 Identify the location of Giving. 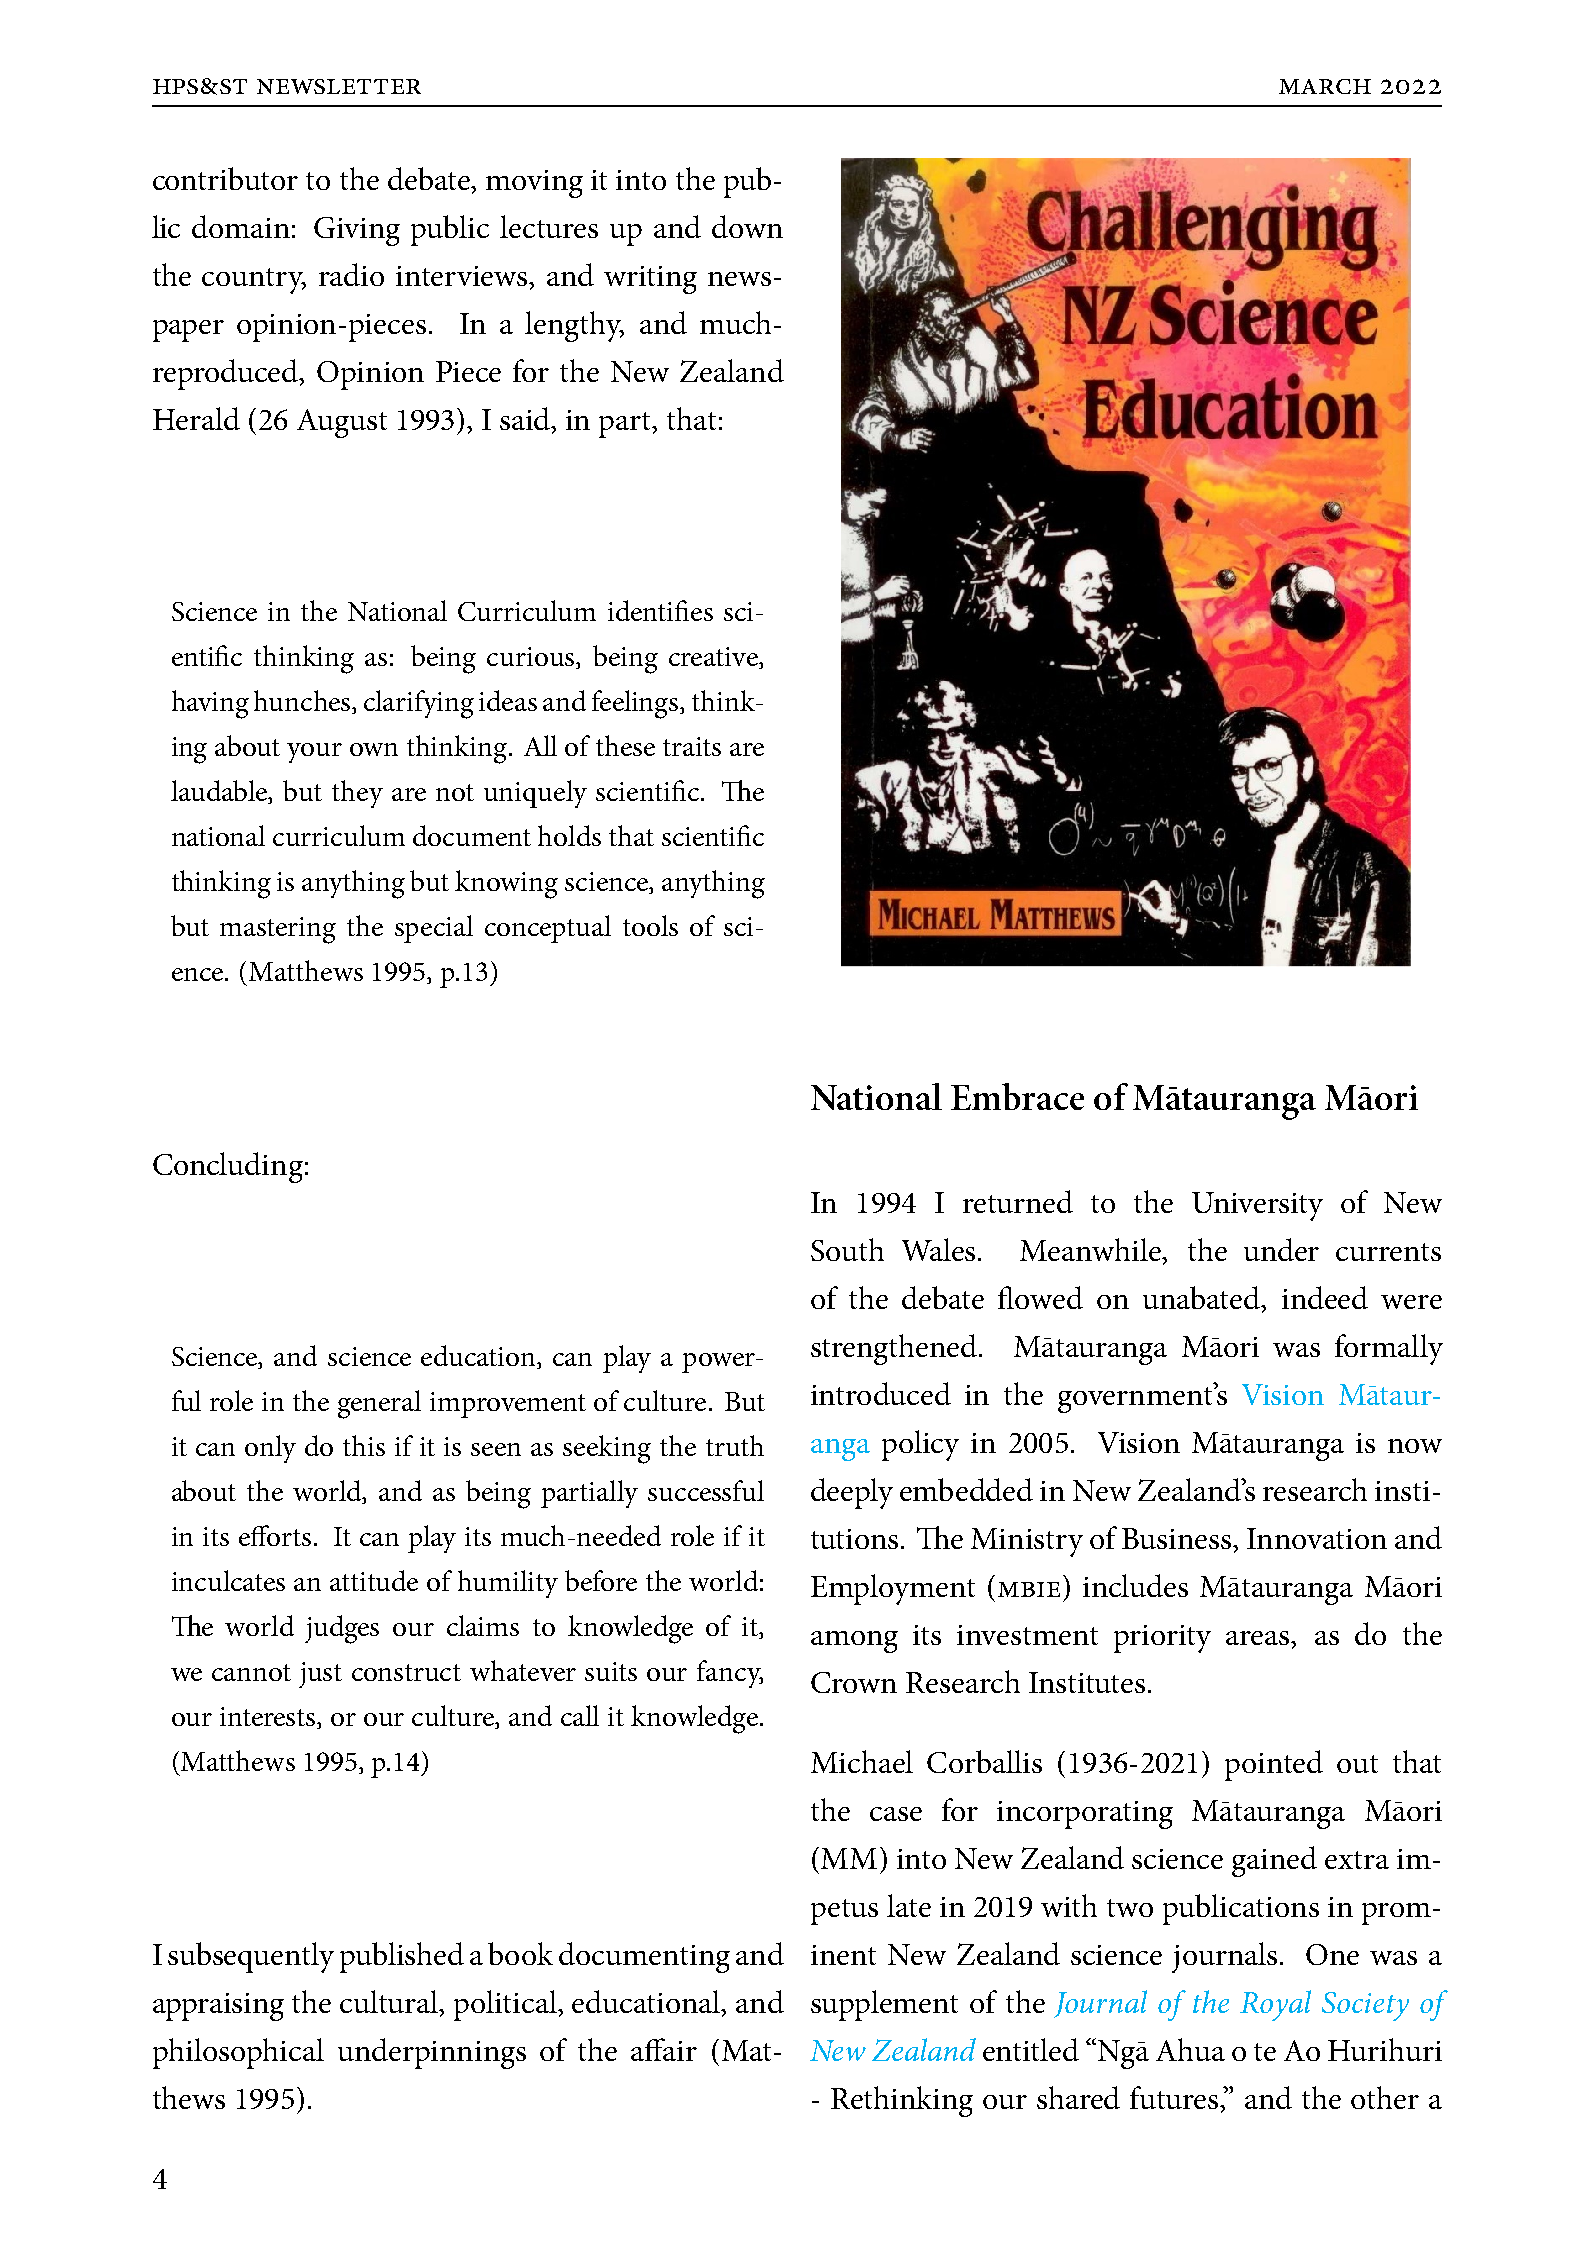
(357, 231).
